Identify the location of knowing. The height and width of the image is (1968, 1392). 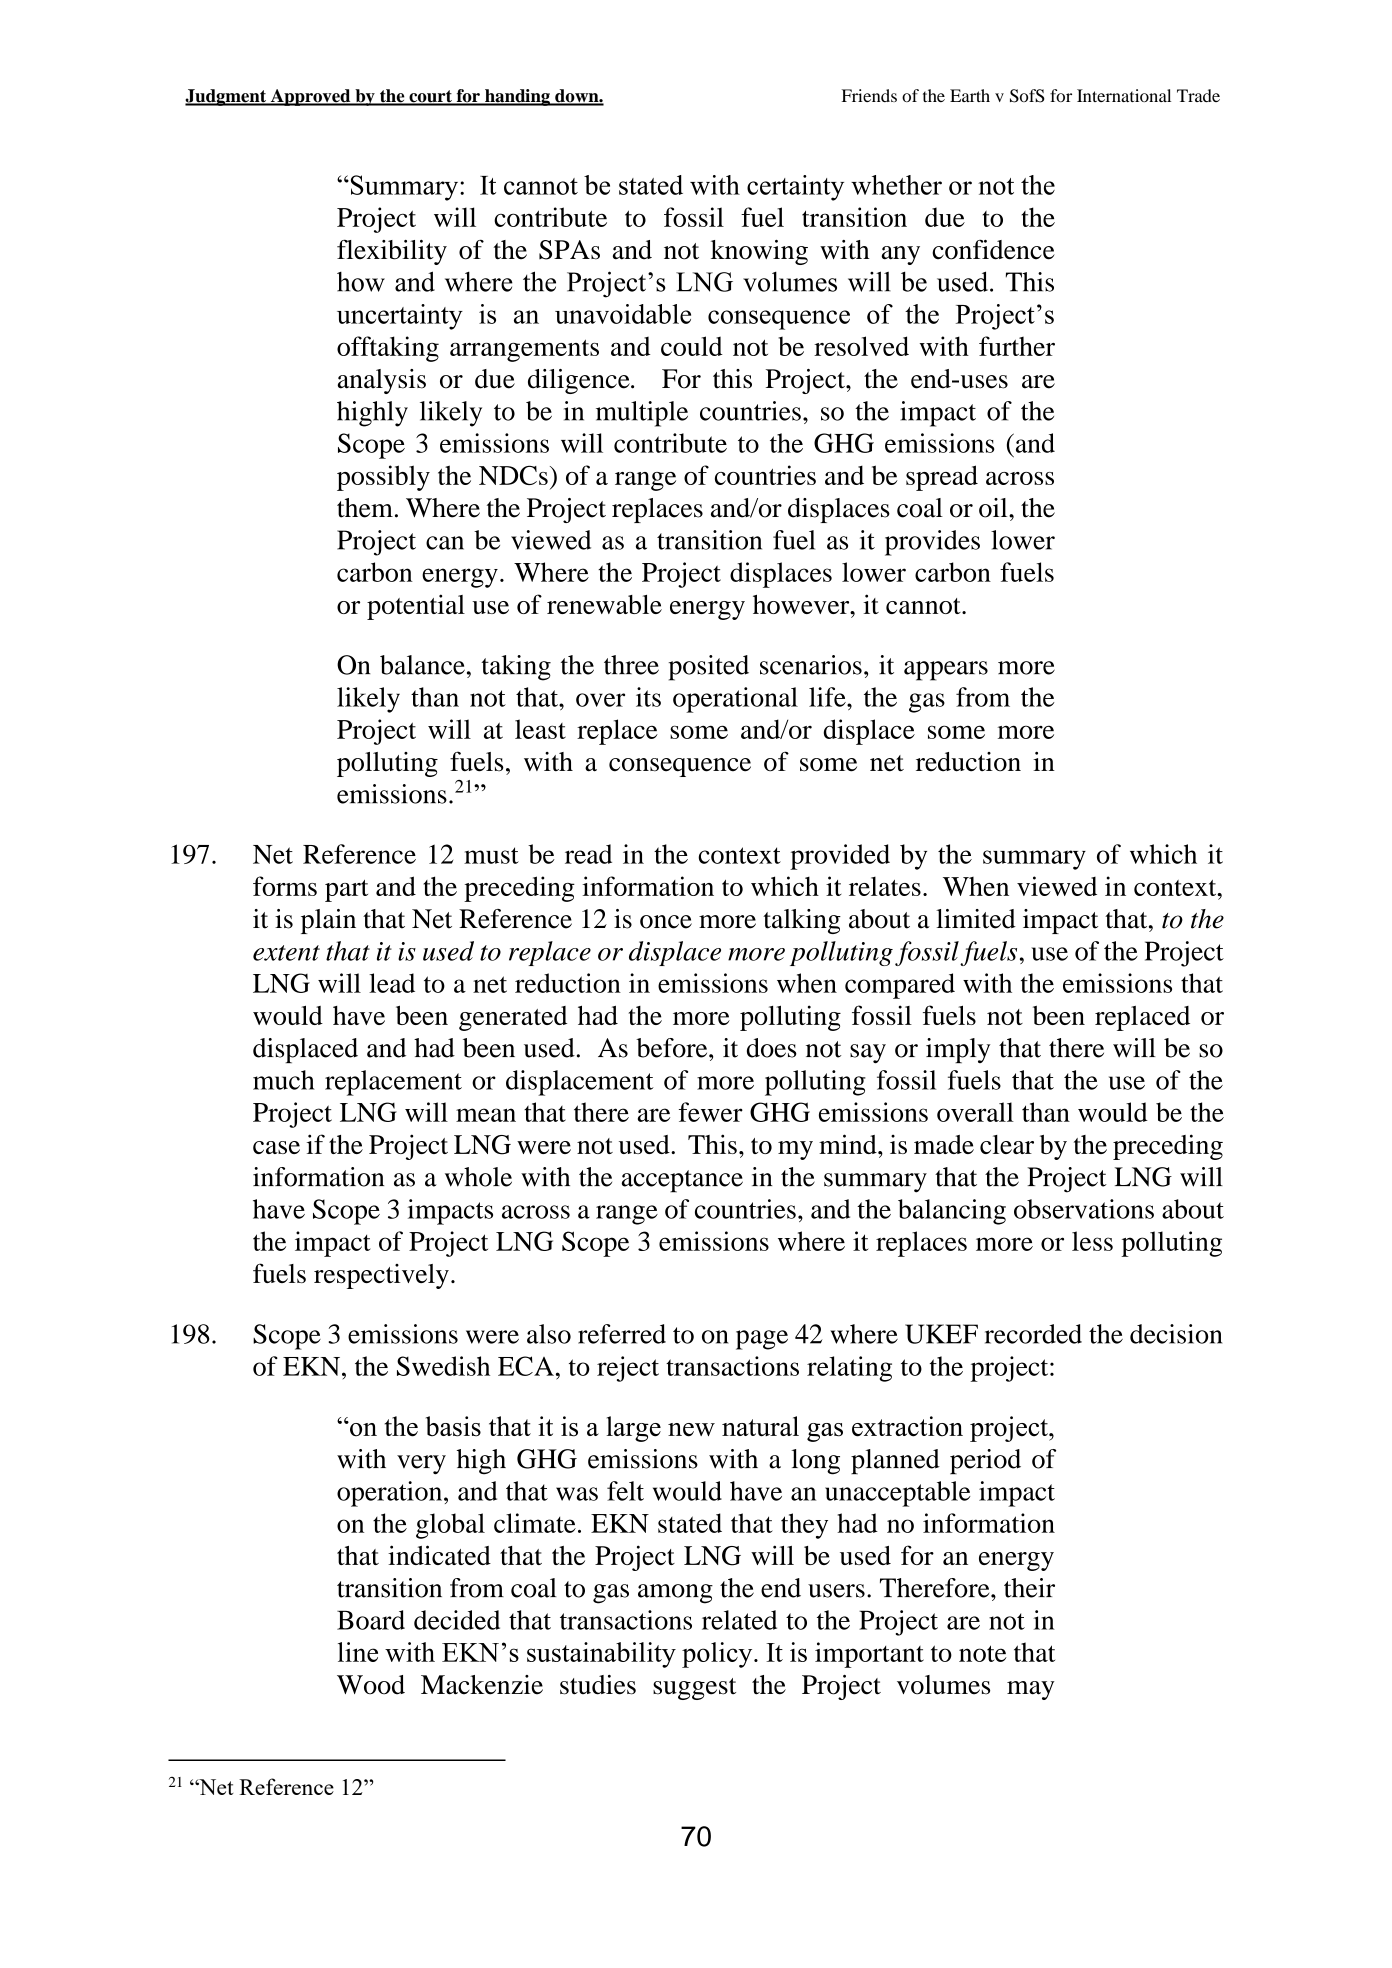
(759, 252).
